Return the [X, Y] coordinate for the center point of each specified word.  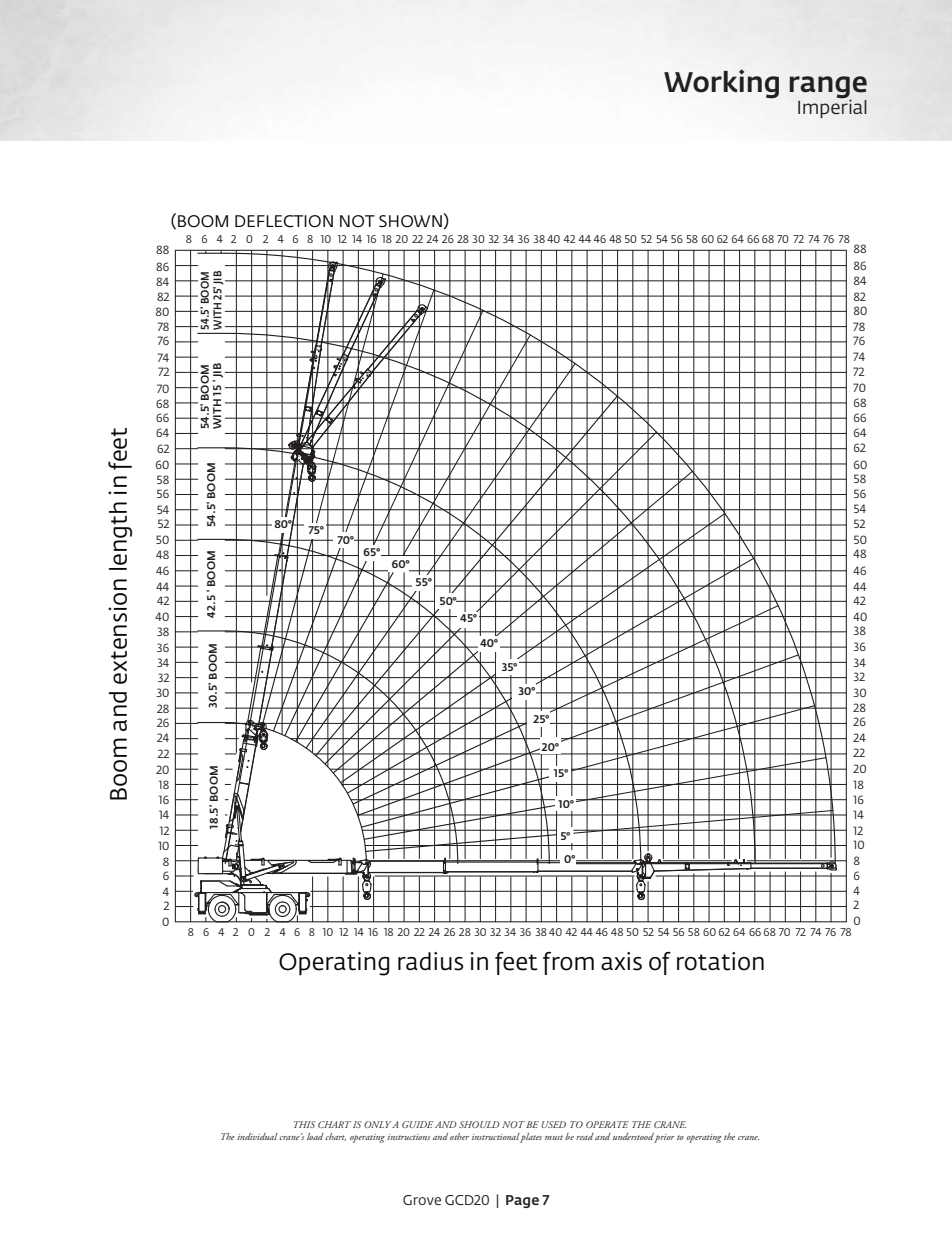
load [315, 1136]
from [568, 963]
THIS [304, 1124]
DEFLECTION [284, 221]
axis [621, 961]
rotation [720, 961]
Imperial [832, 107]
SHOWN [410, 221]
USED [553, 1124]
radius [431, 961]
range [828, 88]
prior [664, 1138]
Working [721, 84]
